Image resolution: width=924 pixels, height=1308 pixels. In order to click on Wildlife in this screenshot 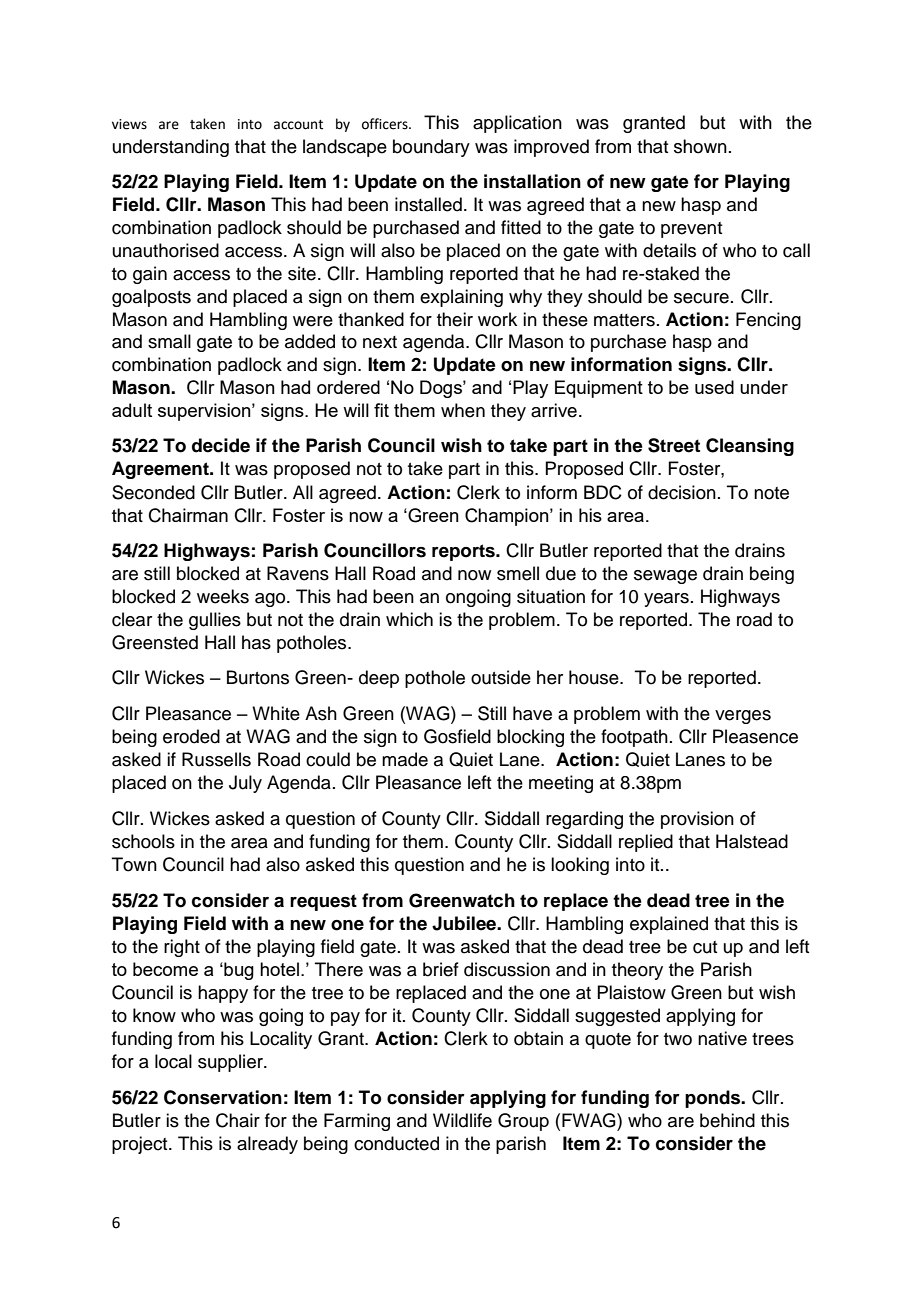, I will do `click(462, 1120)`.
